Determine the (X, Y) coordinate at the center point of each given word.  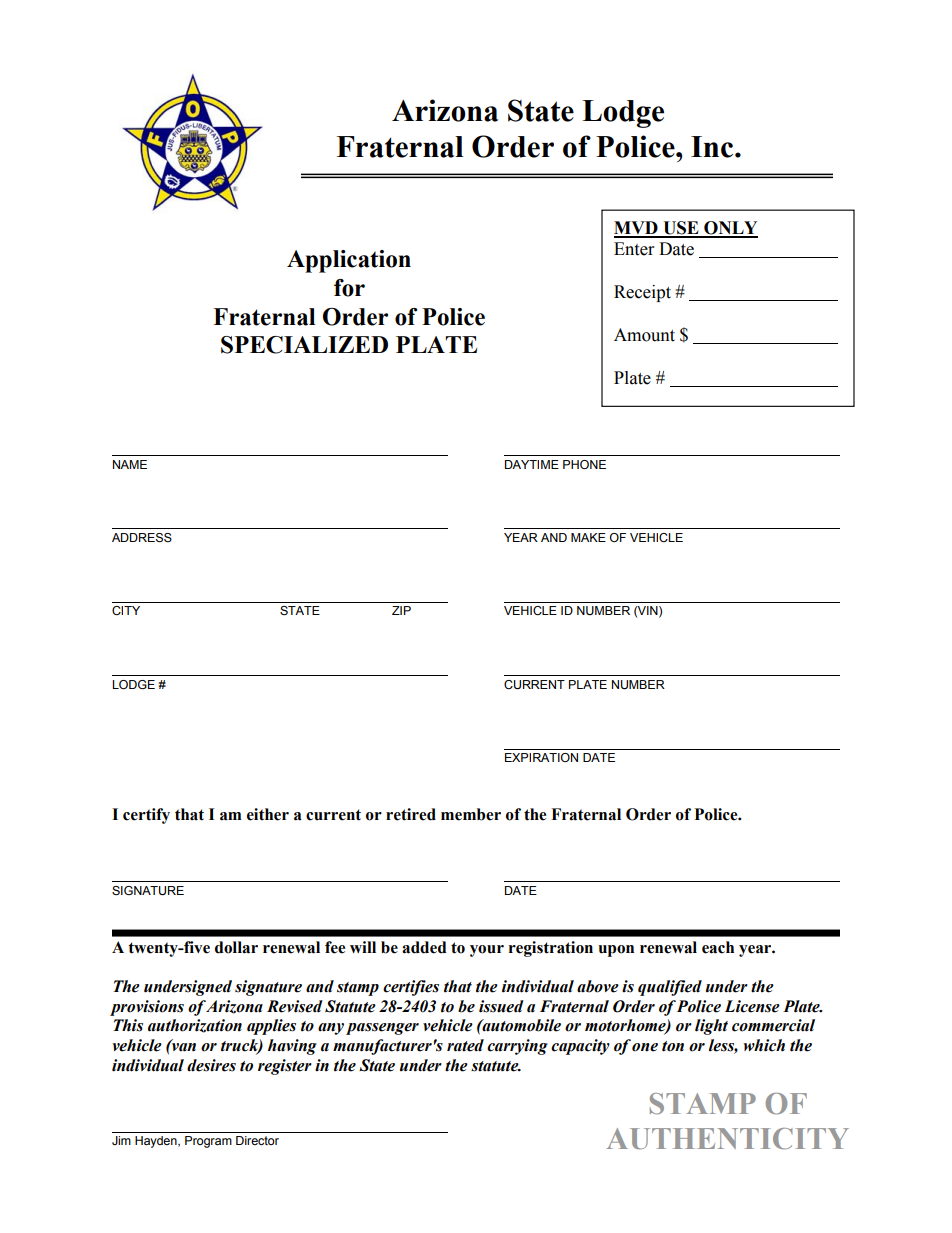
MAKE (588, 537)
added (424, 947)
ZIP (401, 610)
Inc (713, 147)
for (349, 288)
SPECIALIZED (304, 345)
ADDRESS (142, 538)
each (718, 947)
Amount (644, 335)
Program (208, 1142)
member (471, 814)
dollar (236, 947)
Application (349, 261)
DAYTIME (532, 464)
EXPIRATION (541, 757)
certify (146, 816)
